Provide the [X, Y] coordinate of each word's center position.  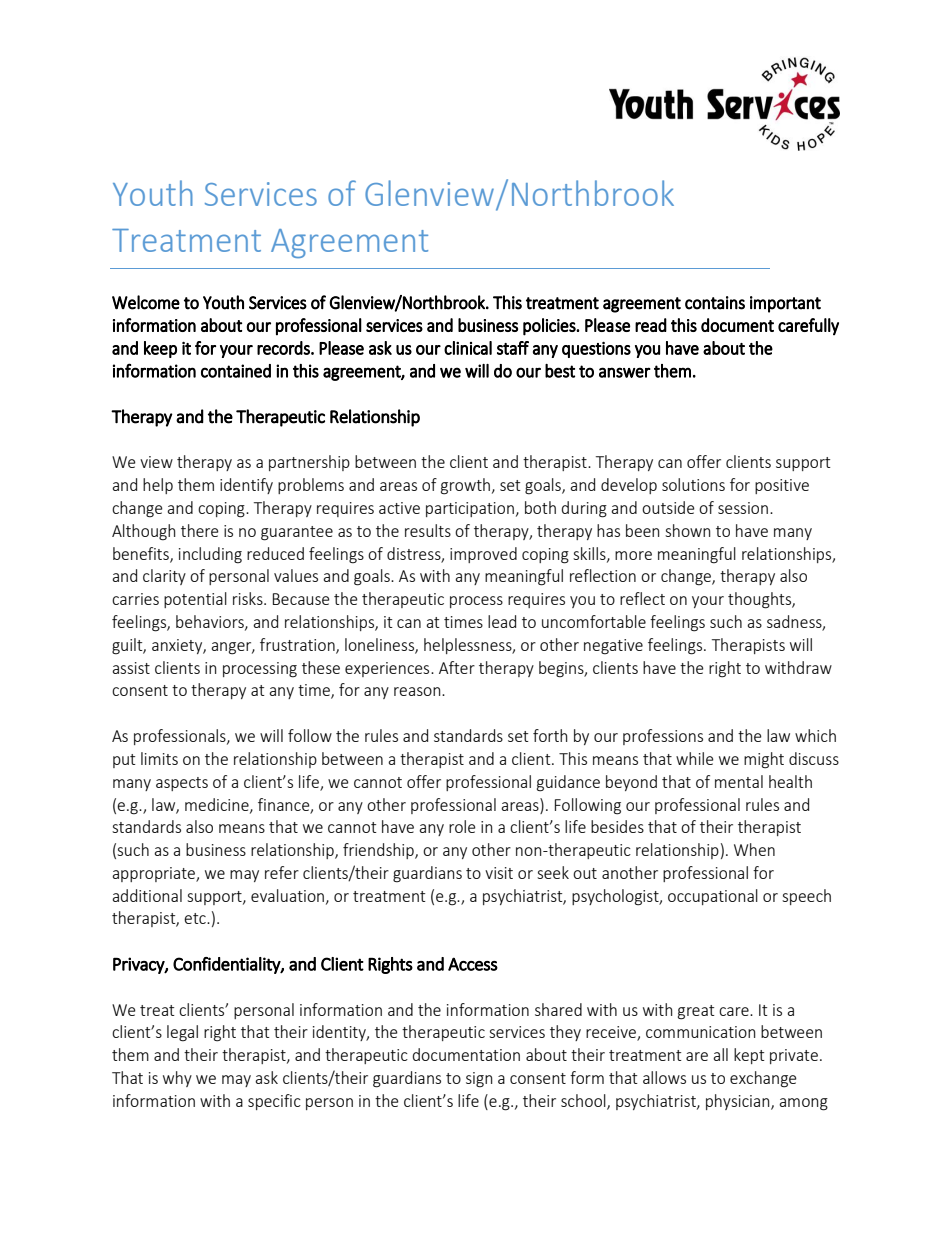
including [210, 555]
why [177, 1079]
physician [739, 1102]
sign [479, 1080]
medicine [218, 805]
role [462, 826]
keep [160, 349]
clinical [468, 348]
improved [483, 555]
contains [715, 303]
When [754, 849]
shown [688, 530]
